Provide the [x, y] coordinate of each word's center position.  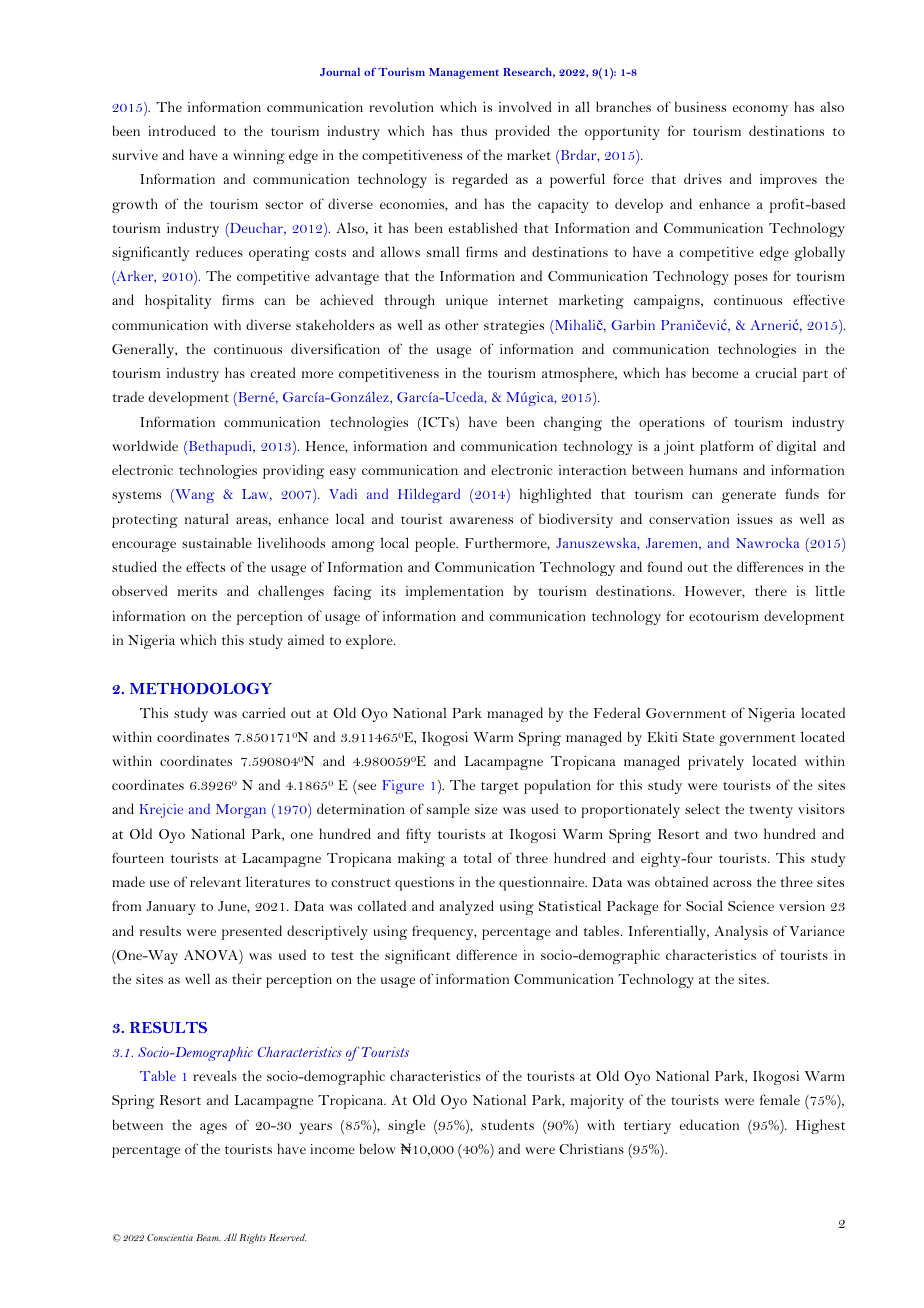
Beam [208, 1237]
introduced [182, 130]
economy [760, 110]
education [709, 1124]
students [507, 1124]
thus [474, 130]
